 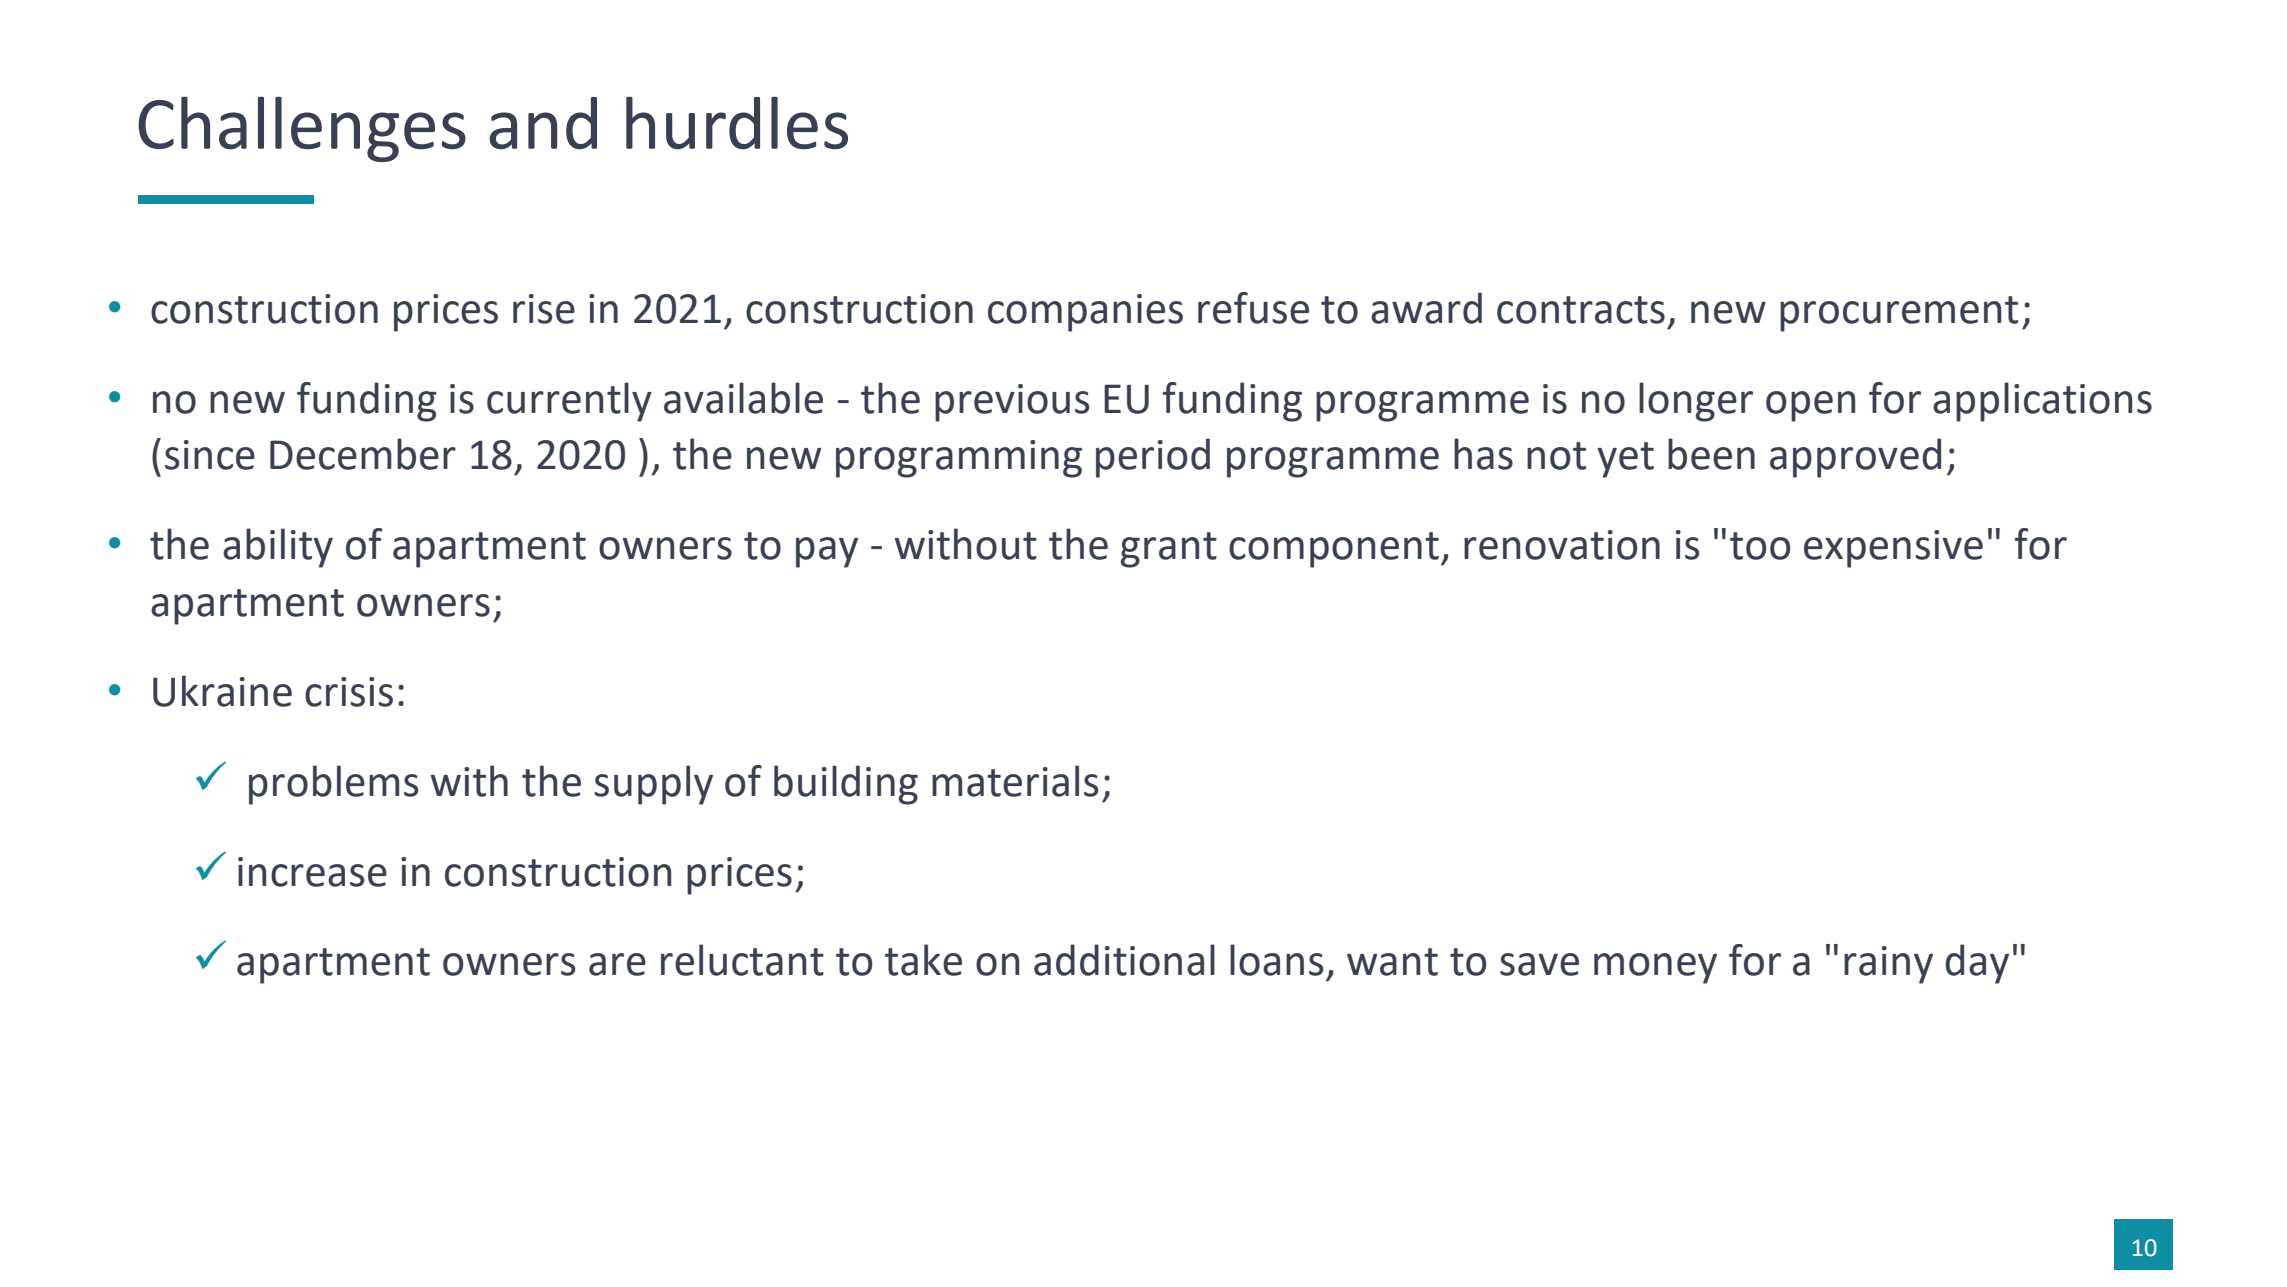 What do you see at coordinates (1124, 960) in the document?
I see `additional` at bounding box center [1124, 960].
